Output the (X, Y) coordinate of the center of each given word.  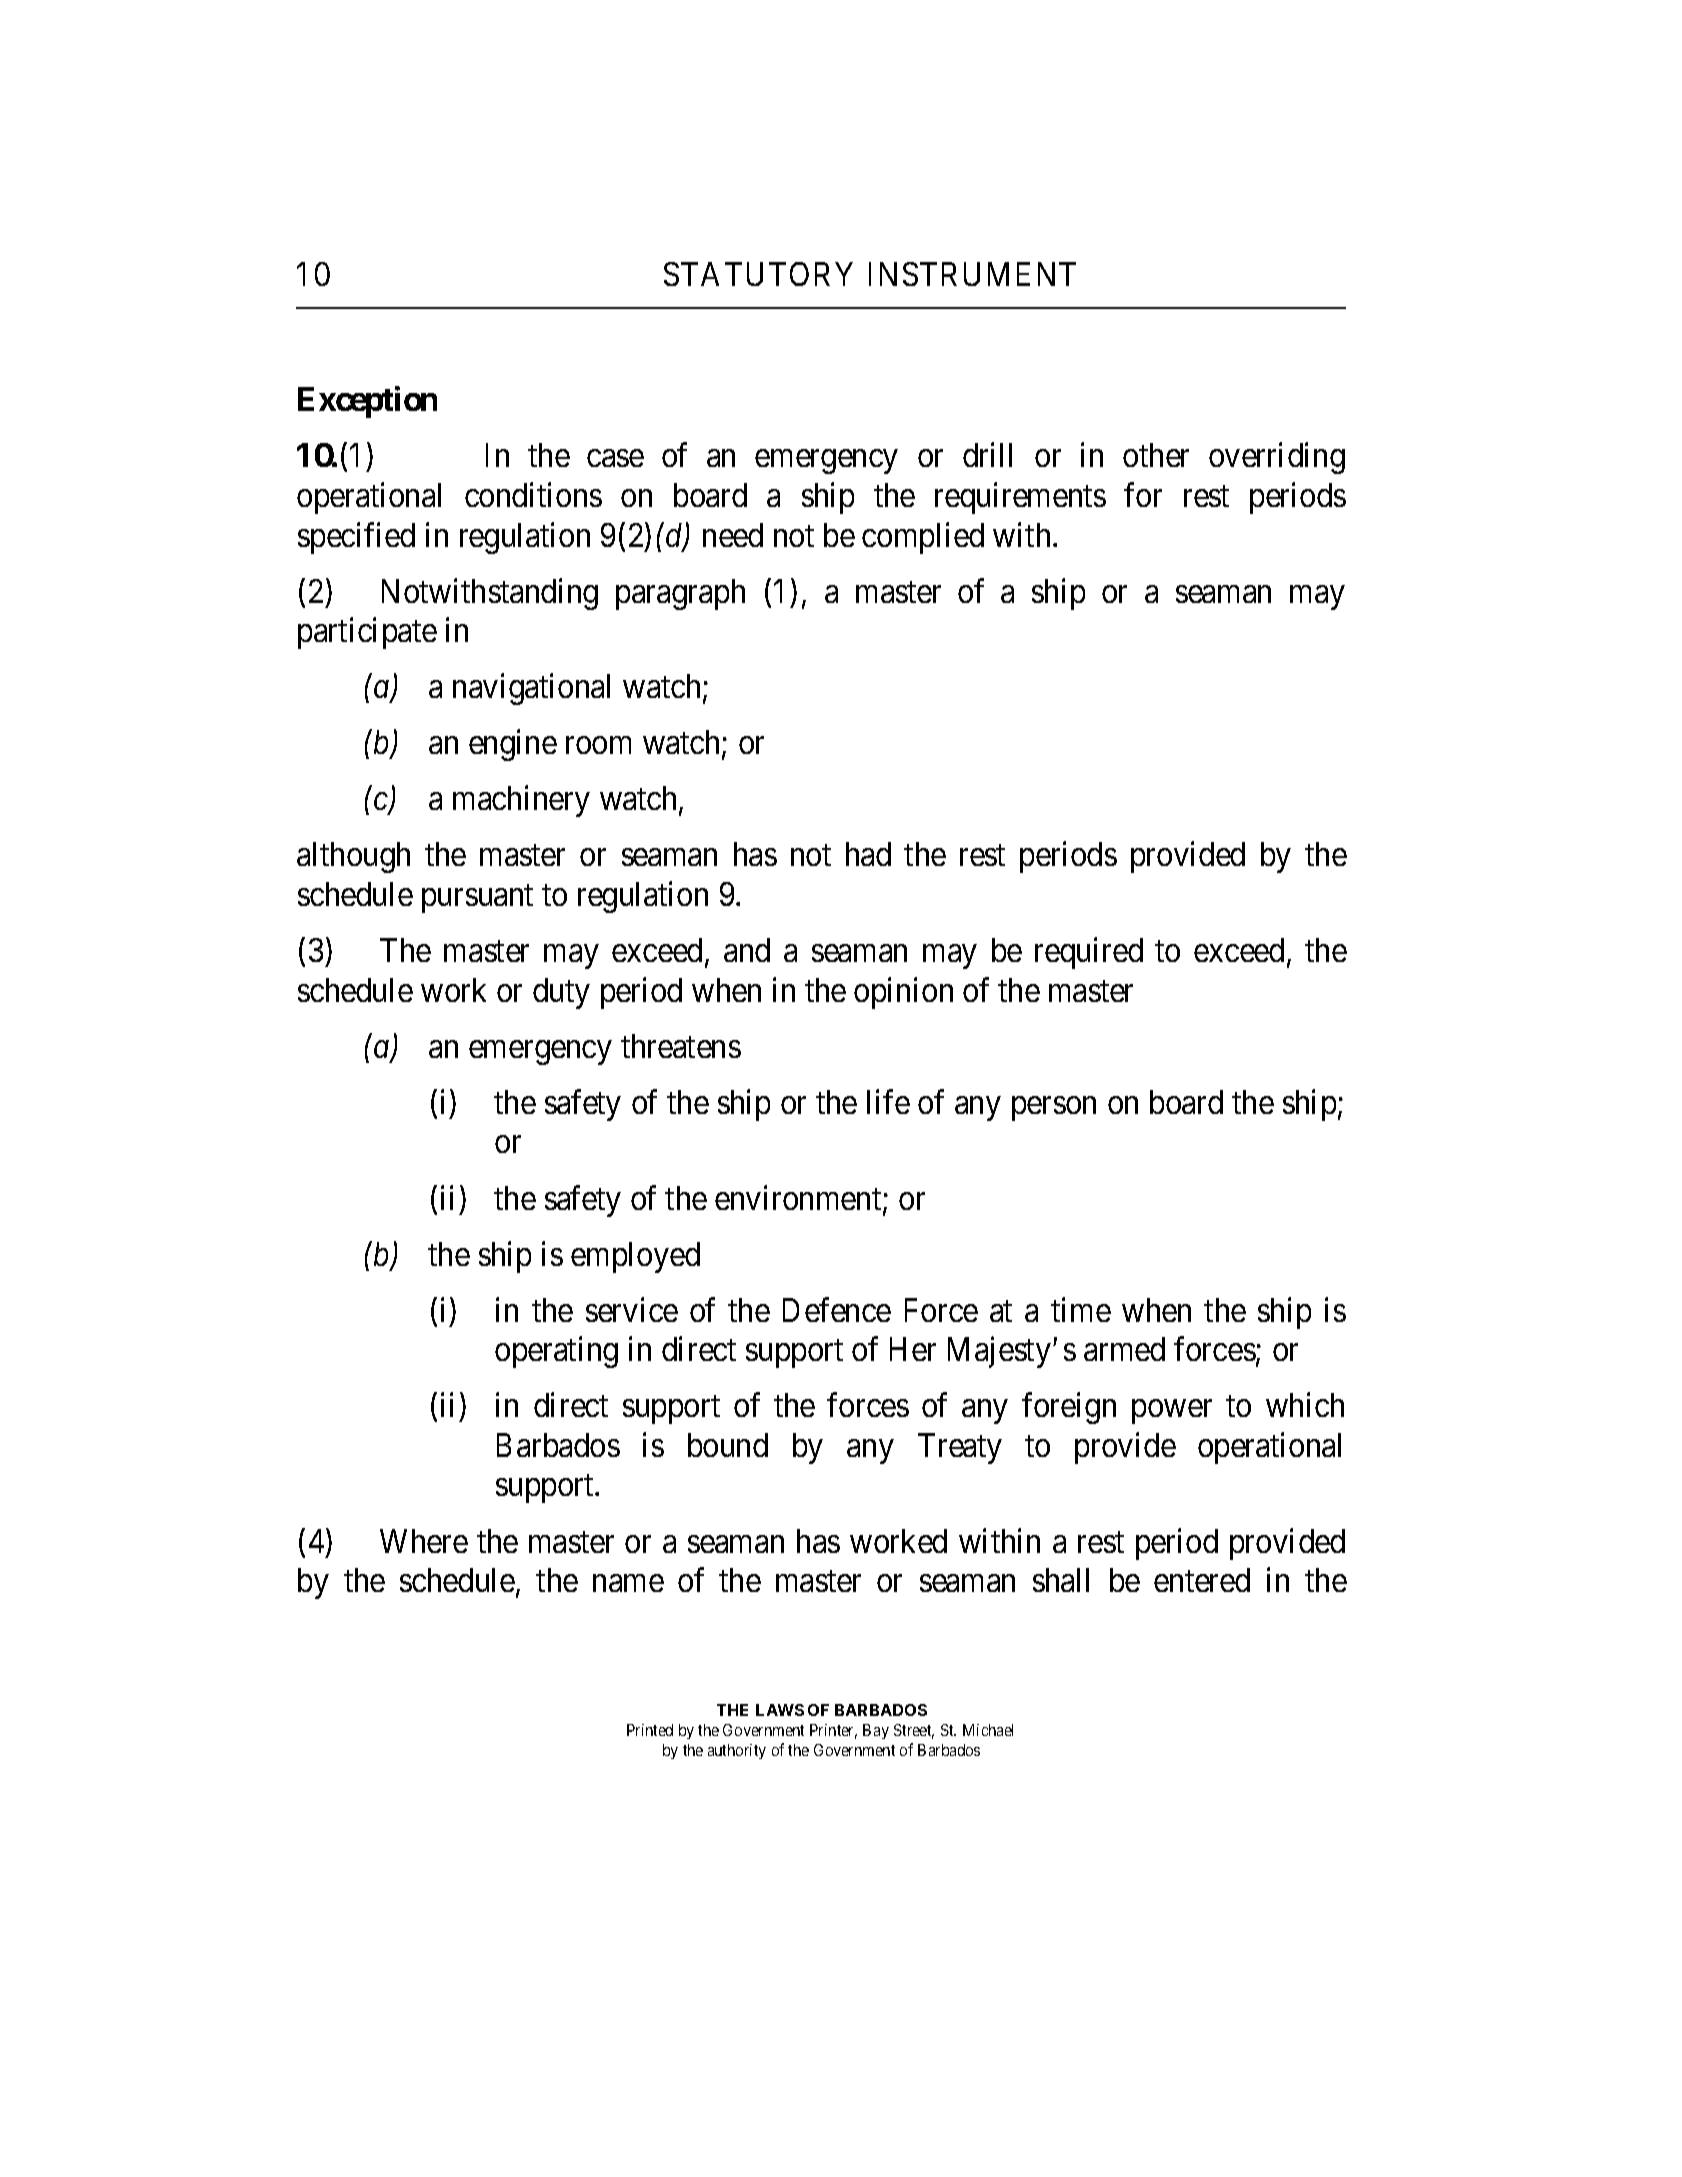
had (868, 854)
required (1089, 953)
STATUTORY (758, 274)
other (1156, 455)
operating (556, 1352)
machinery (521, 801)
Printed (650, 1730)
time (1081, 1309)
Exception (367, 402)
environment (799, 1199)
